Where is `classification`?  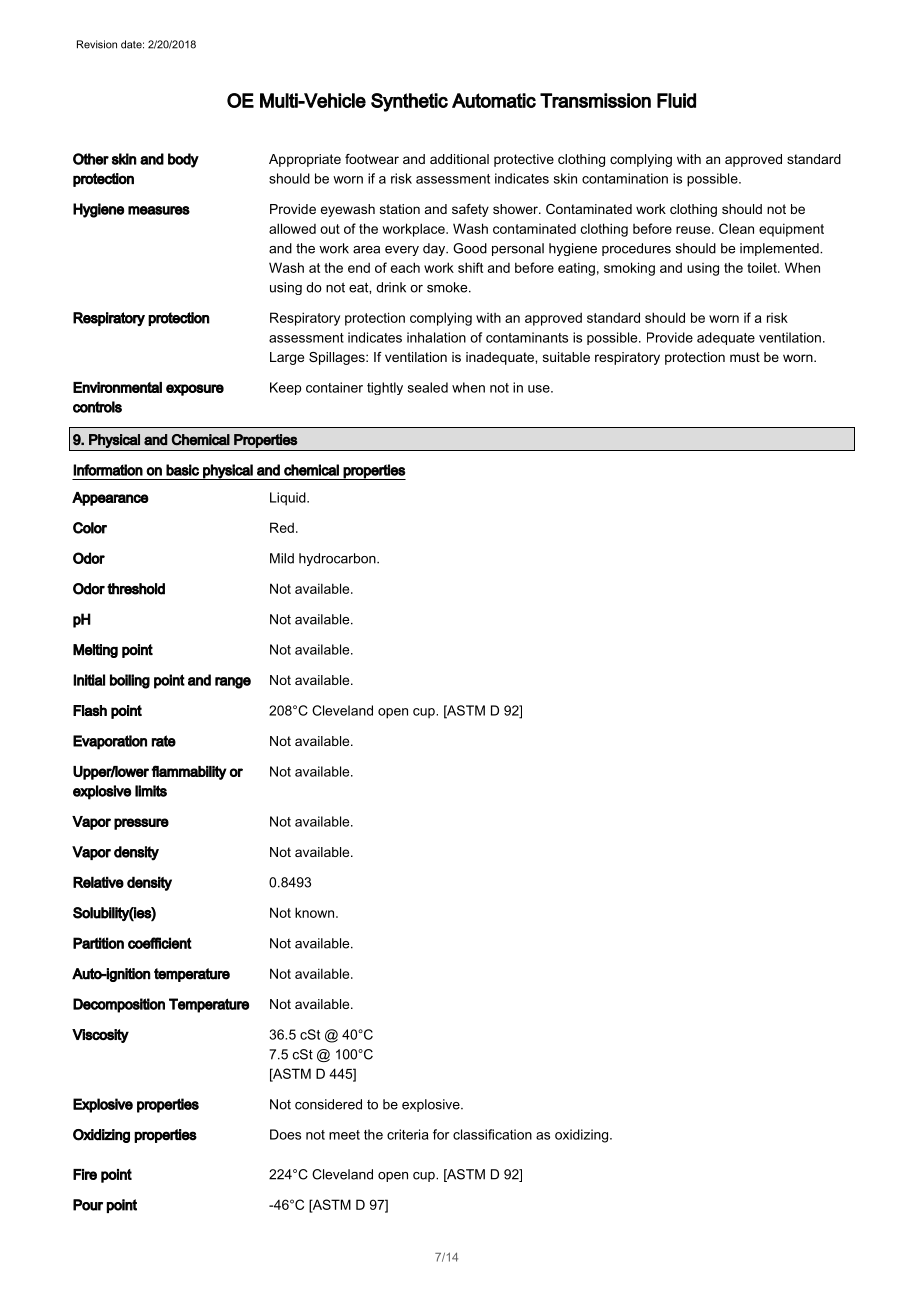
classification is located at coordinates (492, 1134).
